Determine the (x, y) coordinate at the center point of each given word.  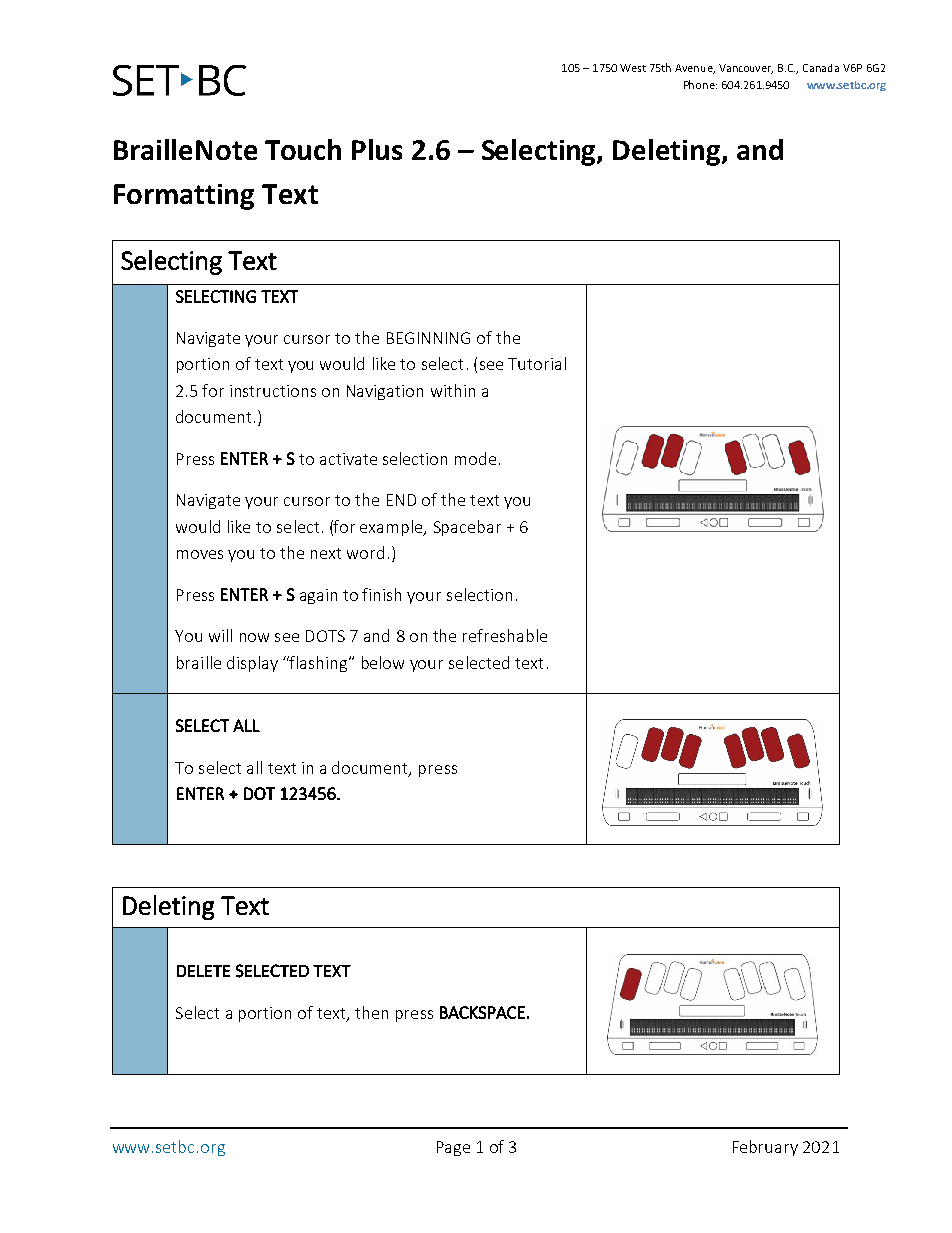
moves (200, 554)
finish (381, 594)
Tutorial (537, 363)
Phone (700, 84)
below (383, 662)
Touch (303, 149)
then (371, 1012)
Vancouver (746, 69)
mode (475, 458)
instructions (273, 391)
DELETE (203, 971)
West (633, 68)
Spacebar (467, 528)
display (252, 664)
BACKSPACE (482, 1012)
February (765, 1148)
